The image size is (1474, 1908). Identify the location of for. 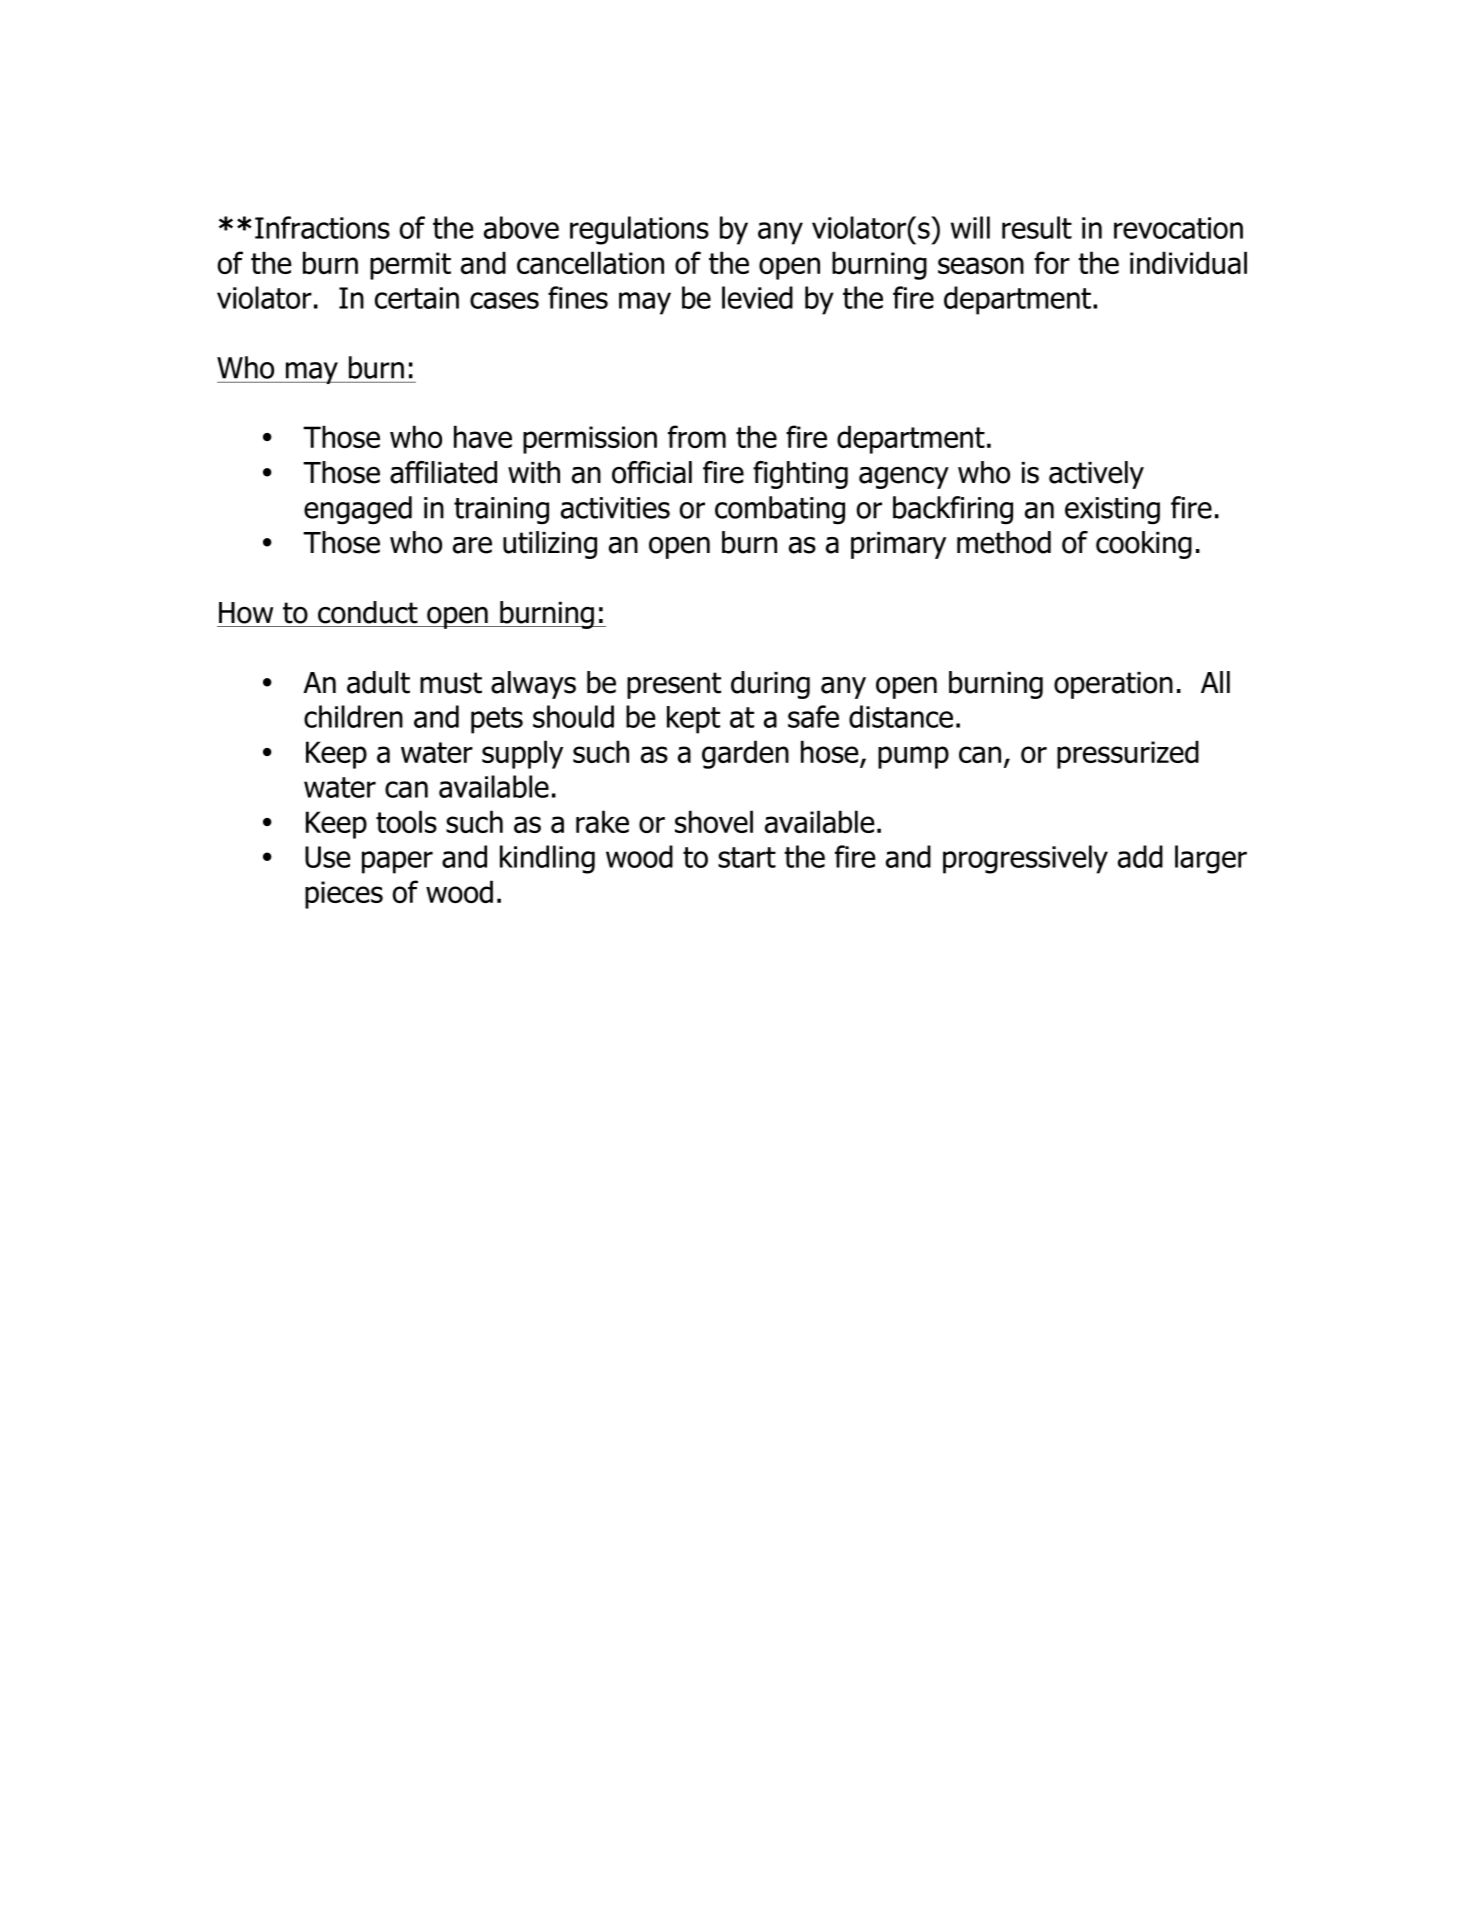
(1052, 262).
